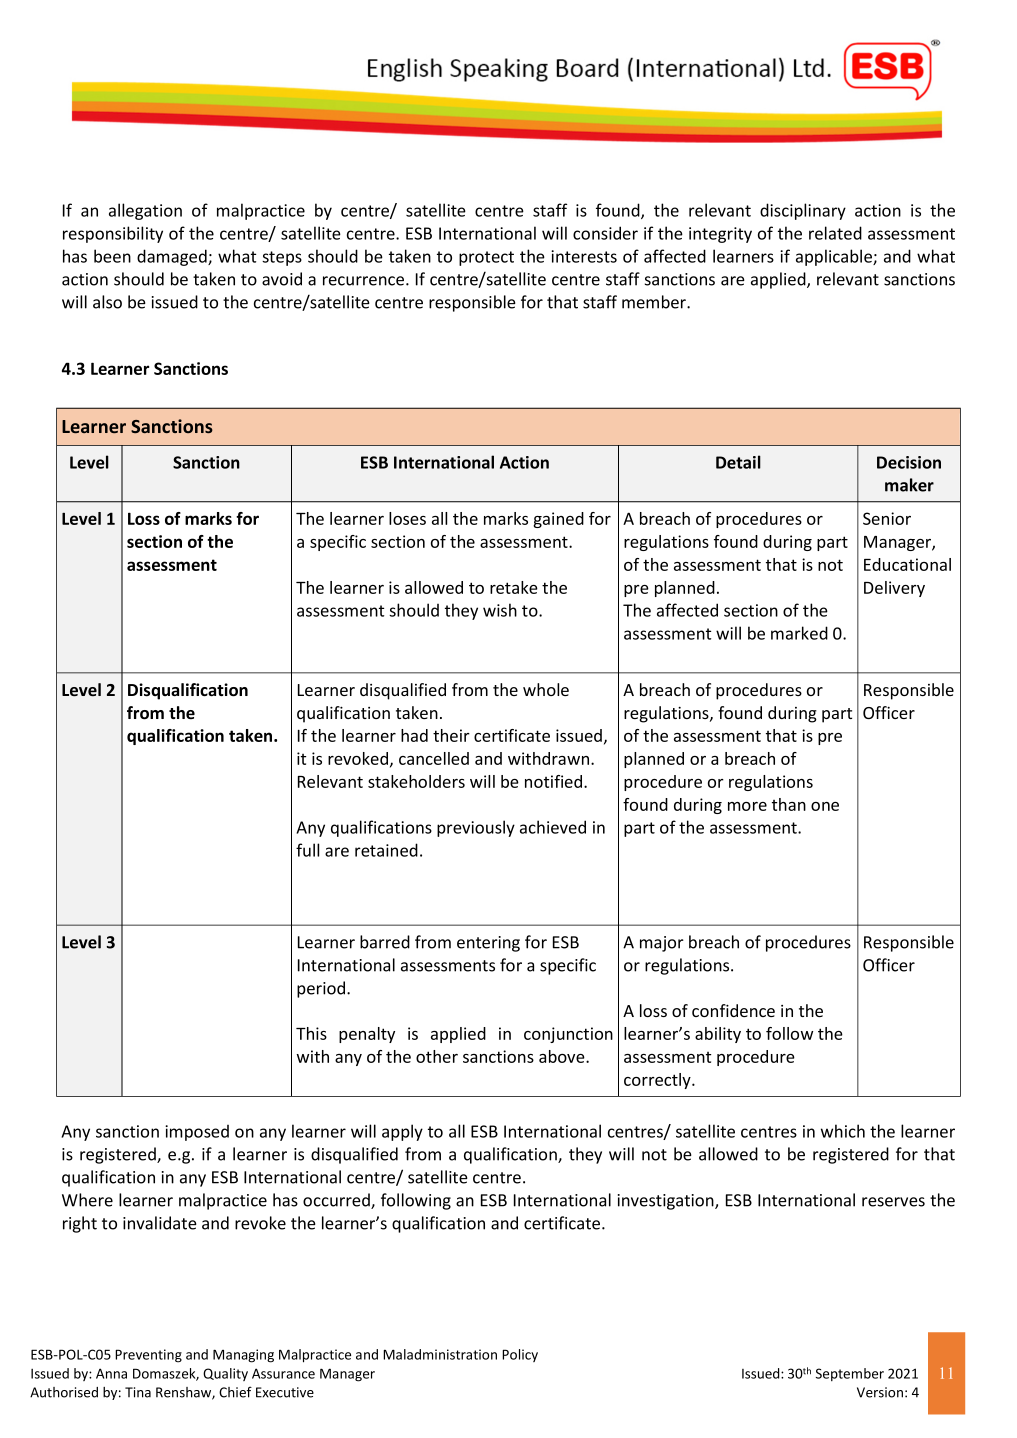 This screenshot has width=1017, height=1438. Describe the element at coordinates (322, 989) in the screenshot. I see `period` at that location.
